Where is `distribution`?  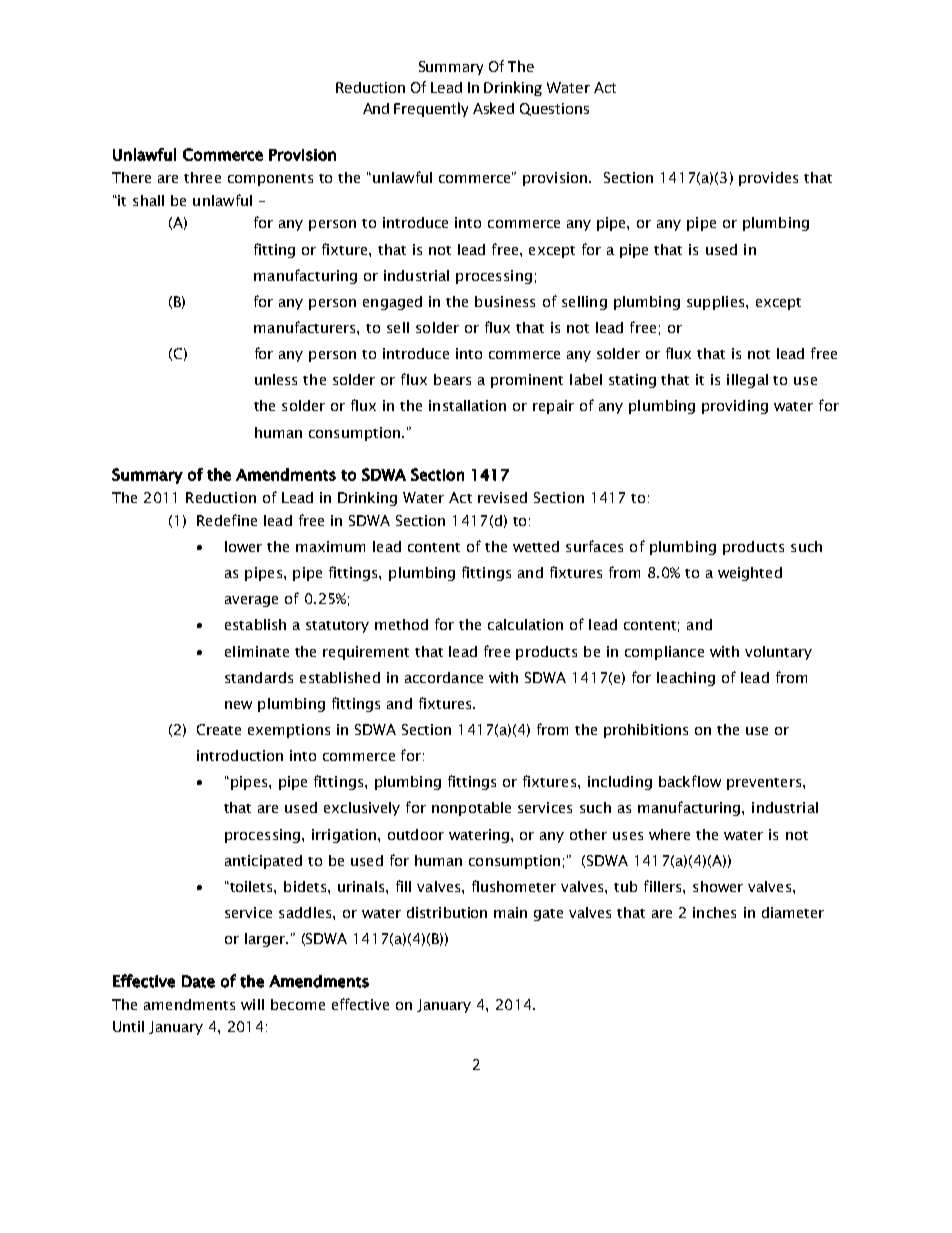 distribution is located at coordinates (447, 912).
